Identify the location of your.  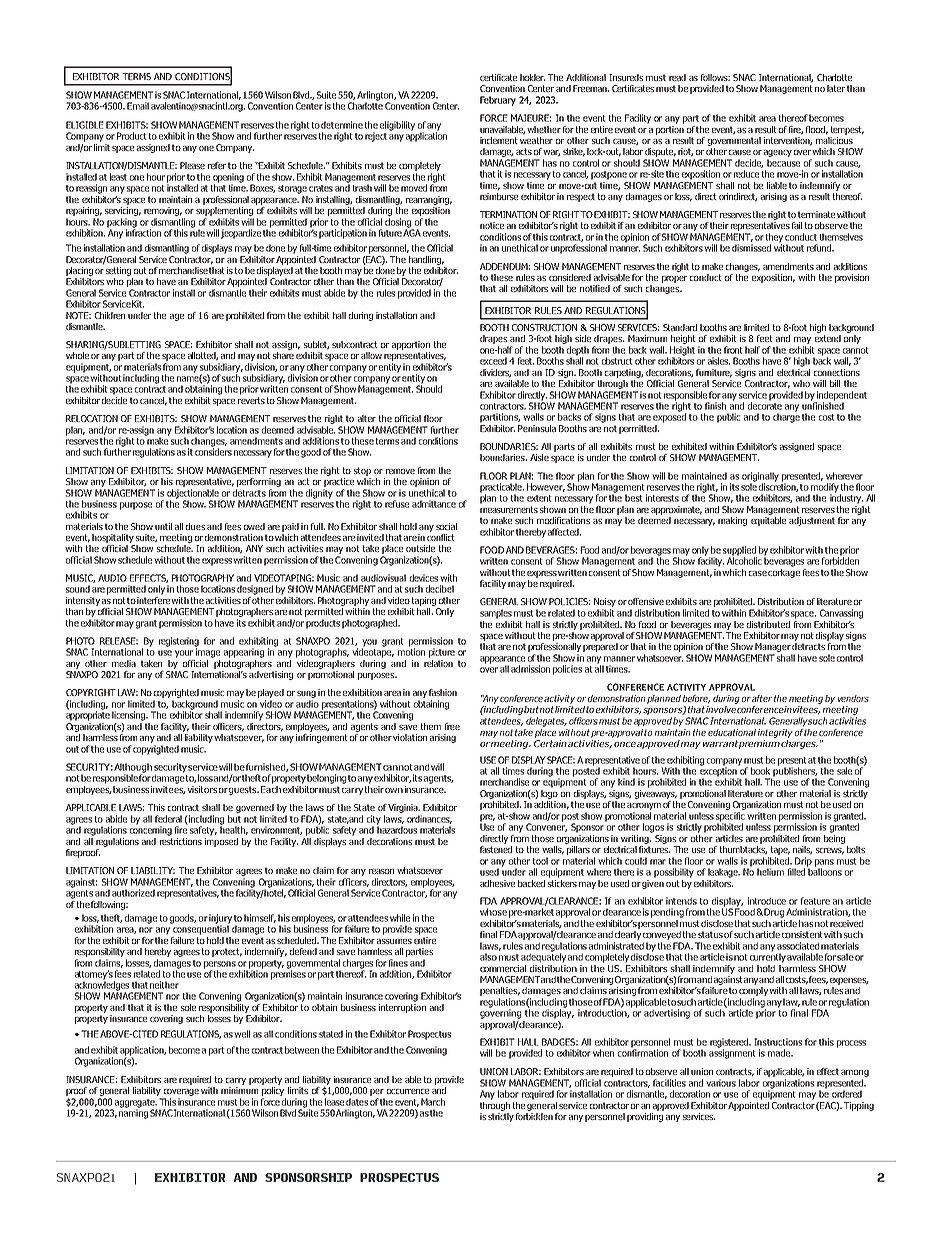
(184, 654).
